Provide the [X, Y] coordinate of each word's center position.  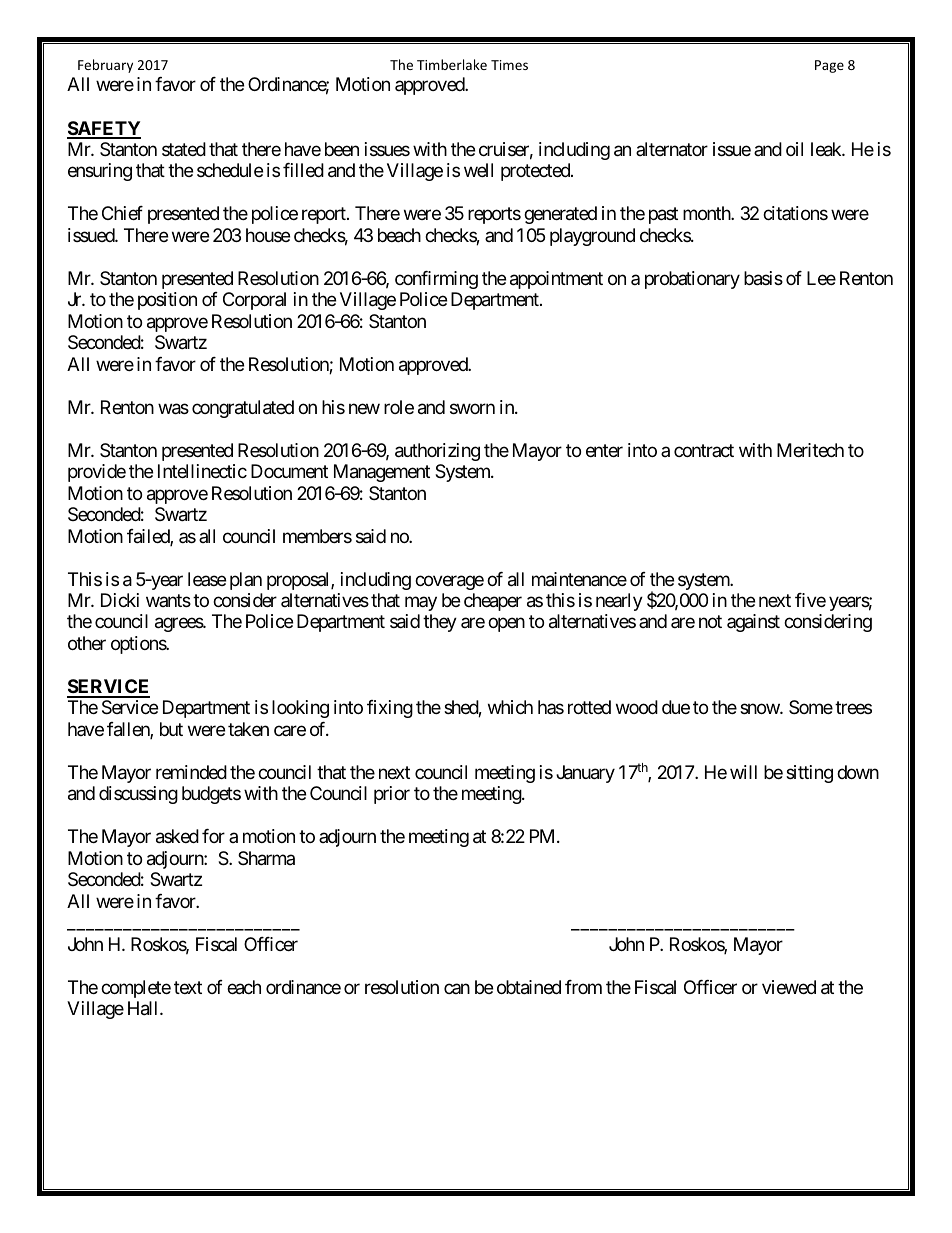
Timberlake [452, 64]
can [457, 988]
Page [829, 66]
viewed [789, 987]
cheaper [493, 602]
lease [207, 579]
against [753, 623]
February [105, 66]
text [188, 987]
